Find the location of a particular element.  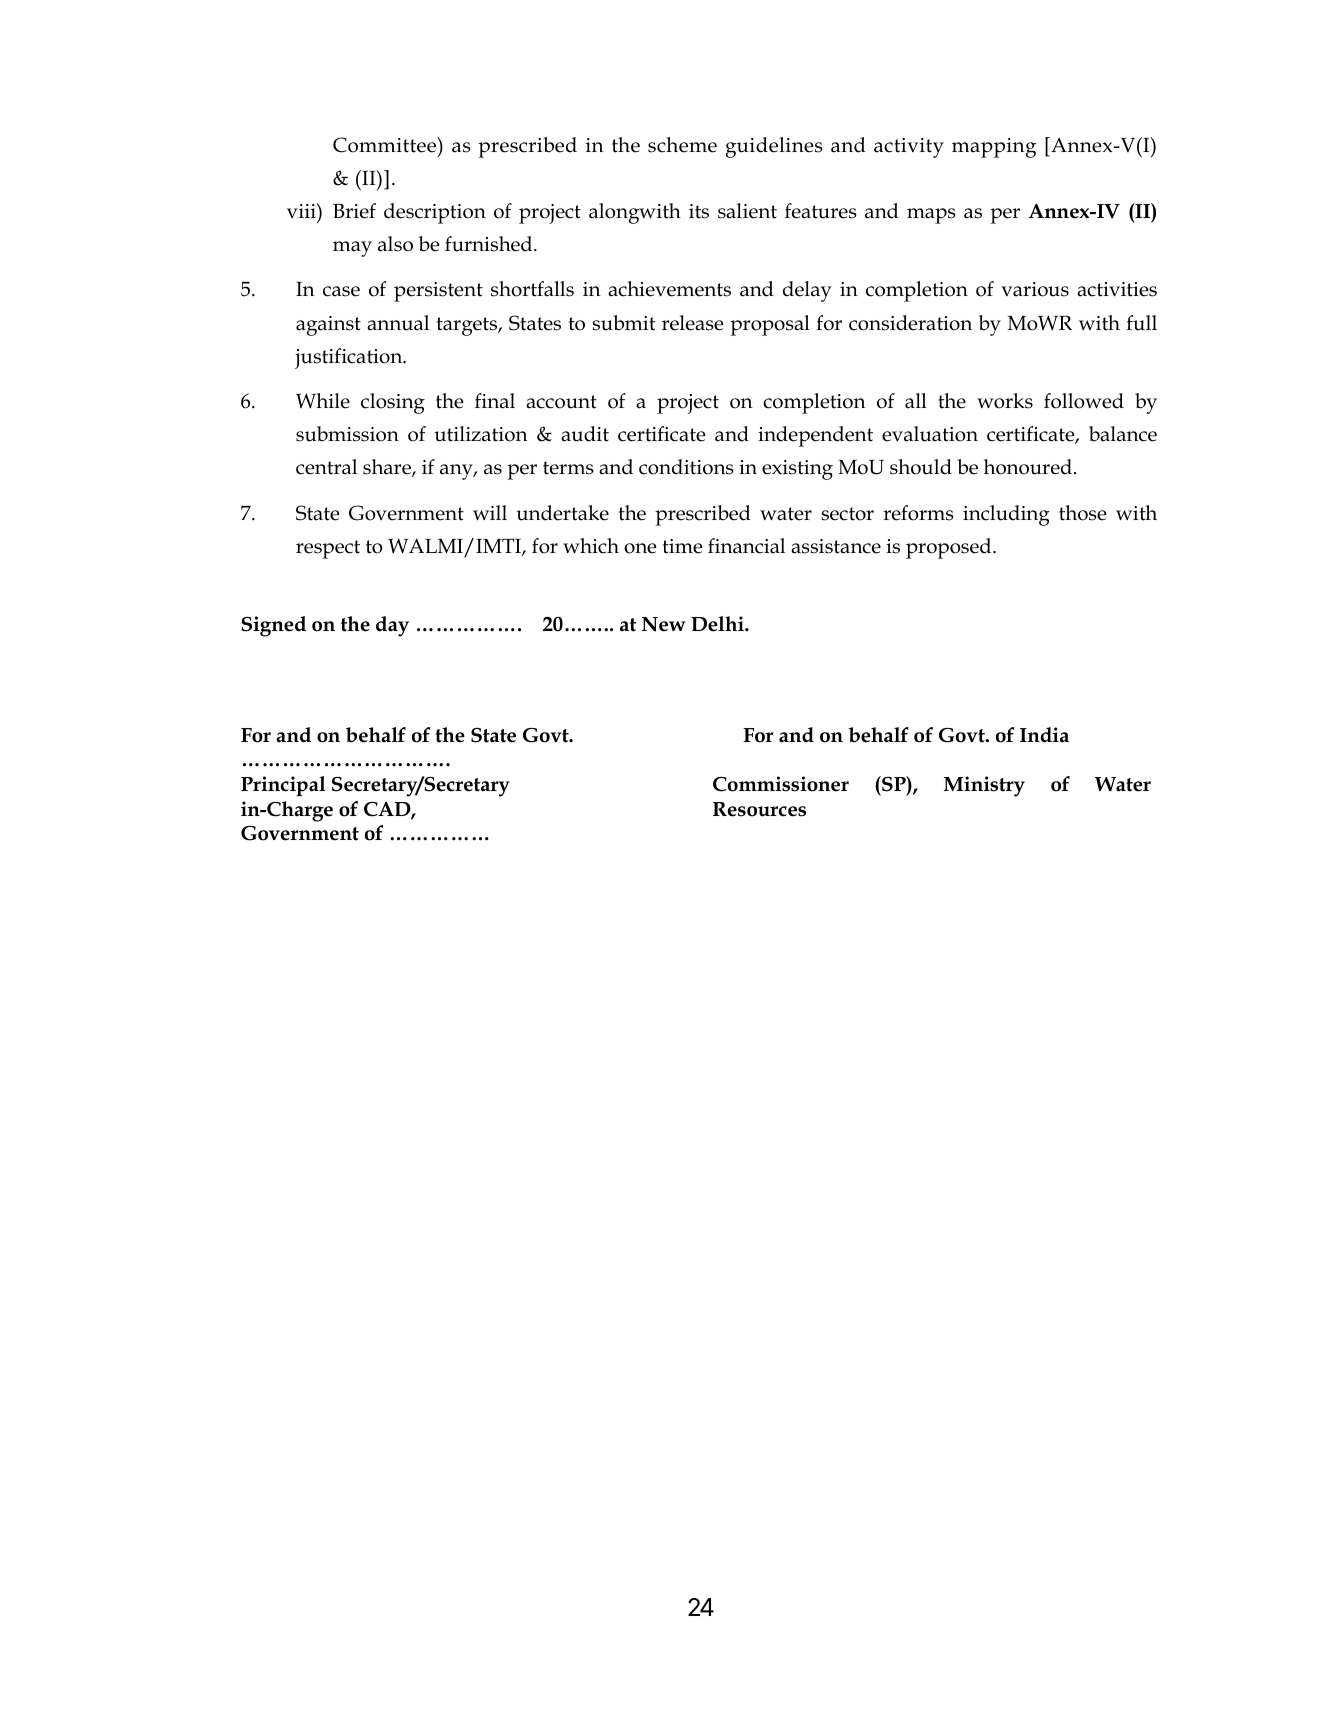

Brief is located at coordinates (354, 211).
